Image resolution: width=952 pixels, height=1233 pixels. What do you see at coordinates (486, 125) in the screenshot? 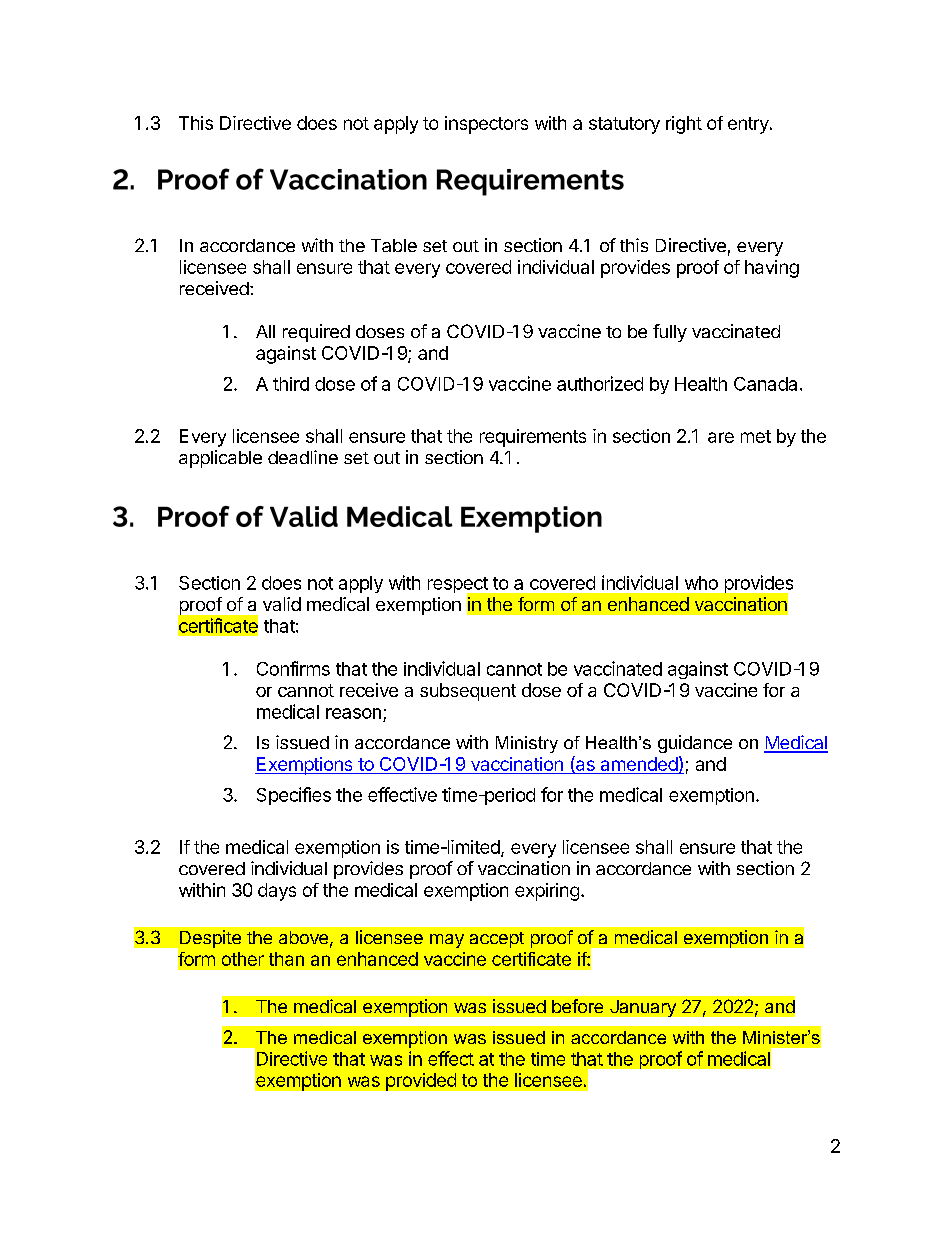
I see `inspectors` at bounding box center [486, 125].
